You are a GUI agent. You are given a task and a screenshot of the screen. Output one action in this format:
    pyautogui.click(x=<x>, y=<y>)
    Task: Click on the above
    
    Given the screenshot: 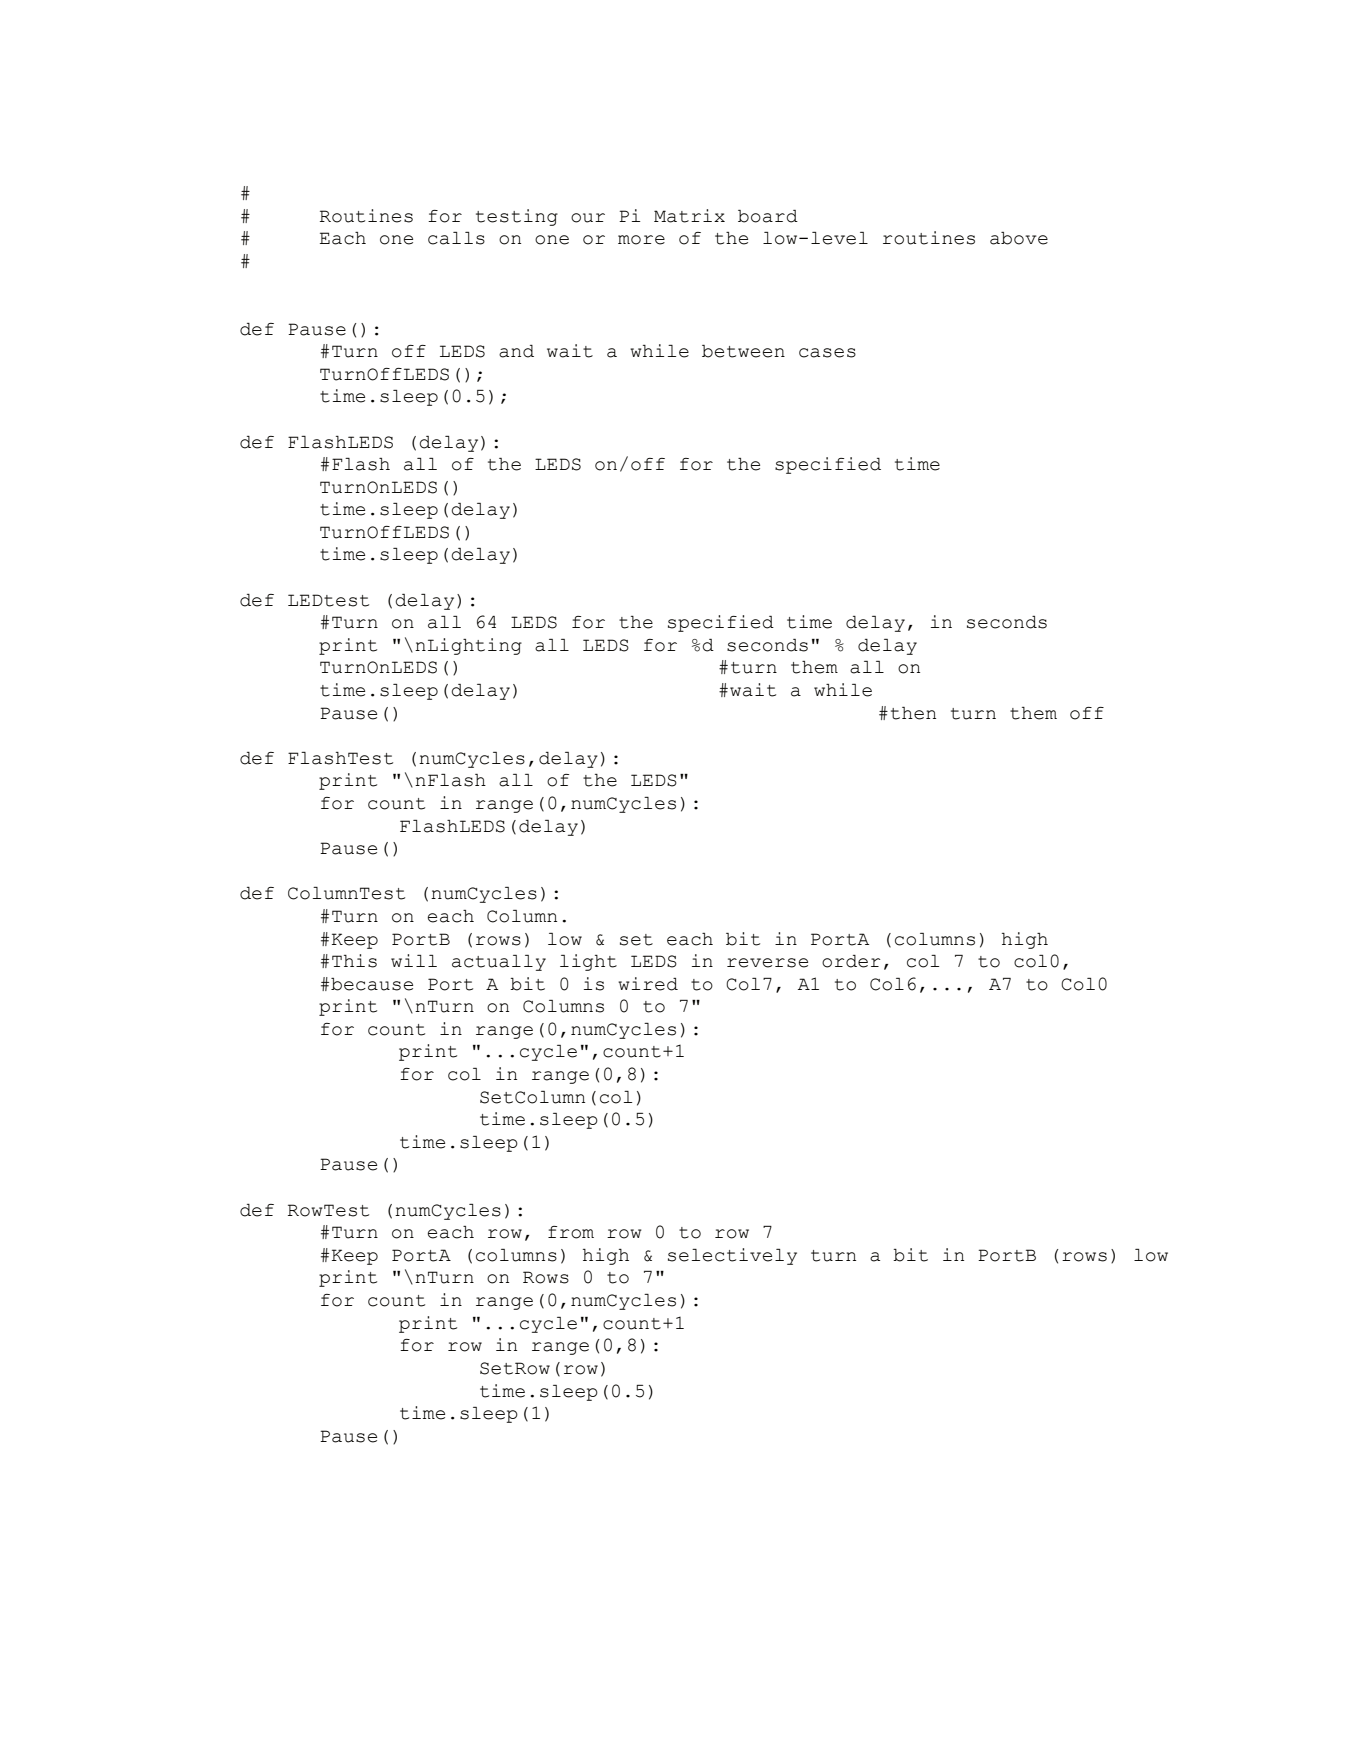 What is the action you would take?
    pyautogui.click(x=1019, y=238)
